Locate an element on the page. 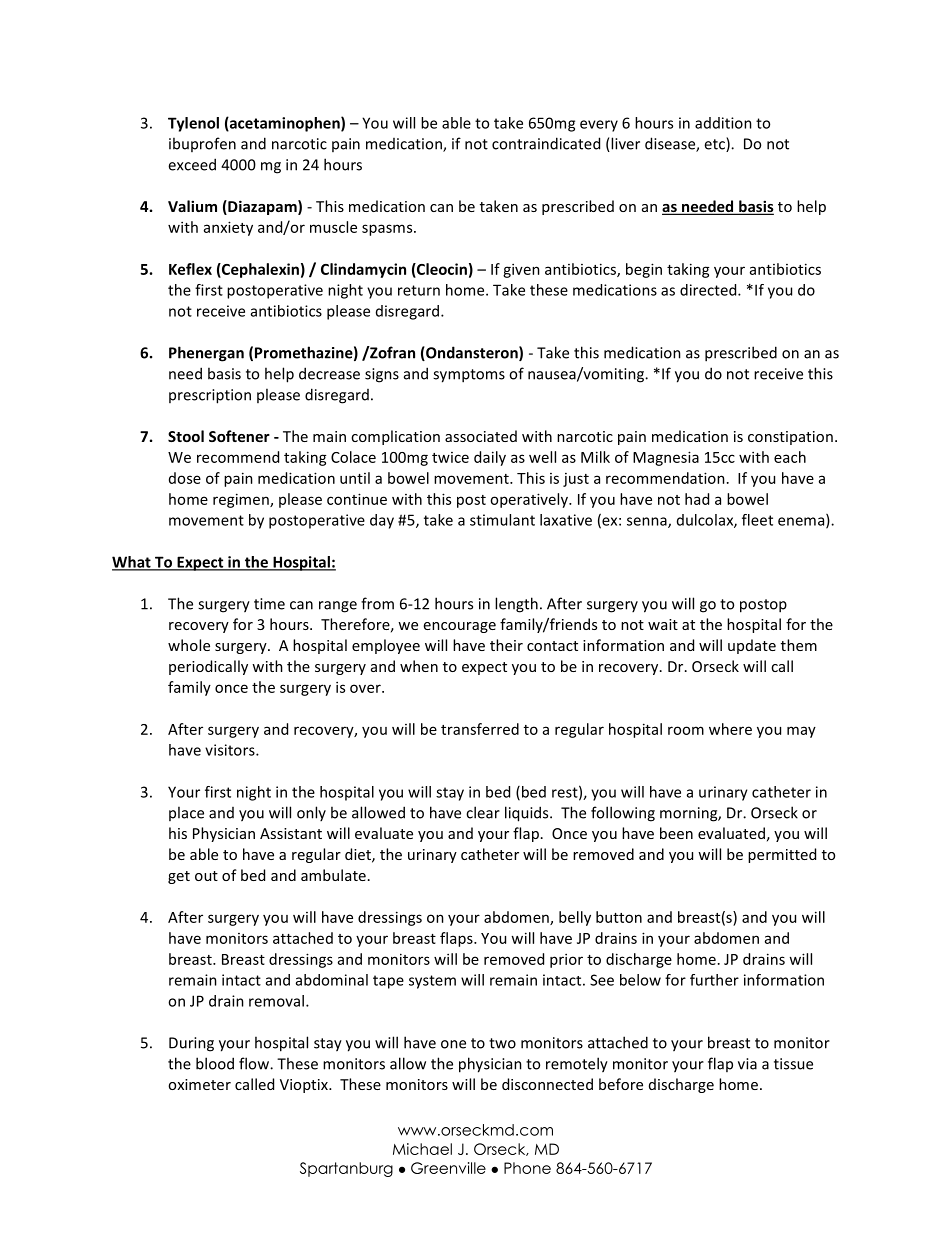  contraindicated is located at coordinates (546, 143).
